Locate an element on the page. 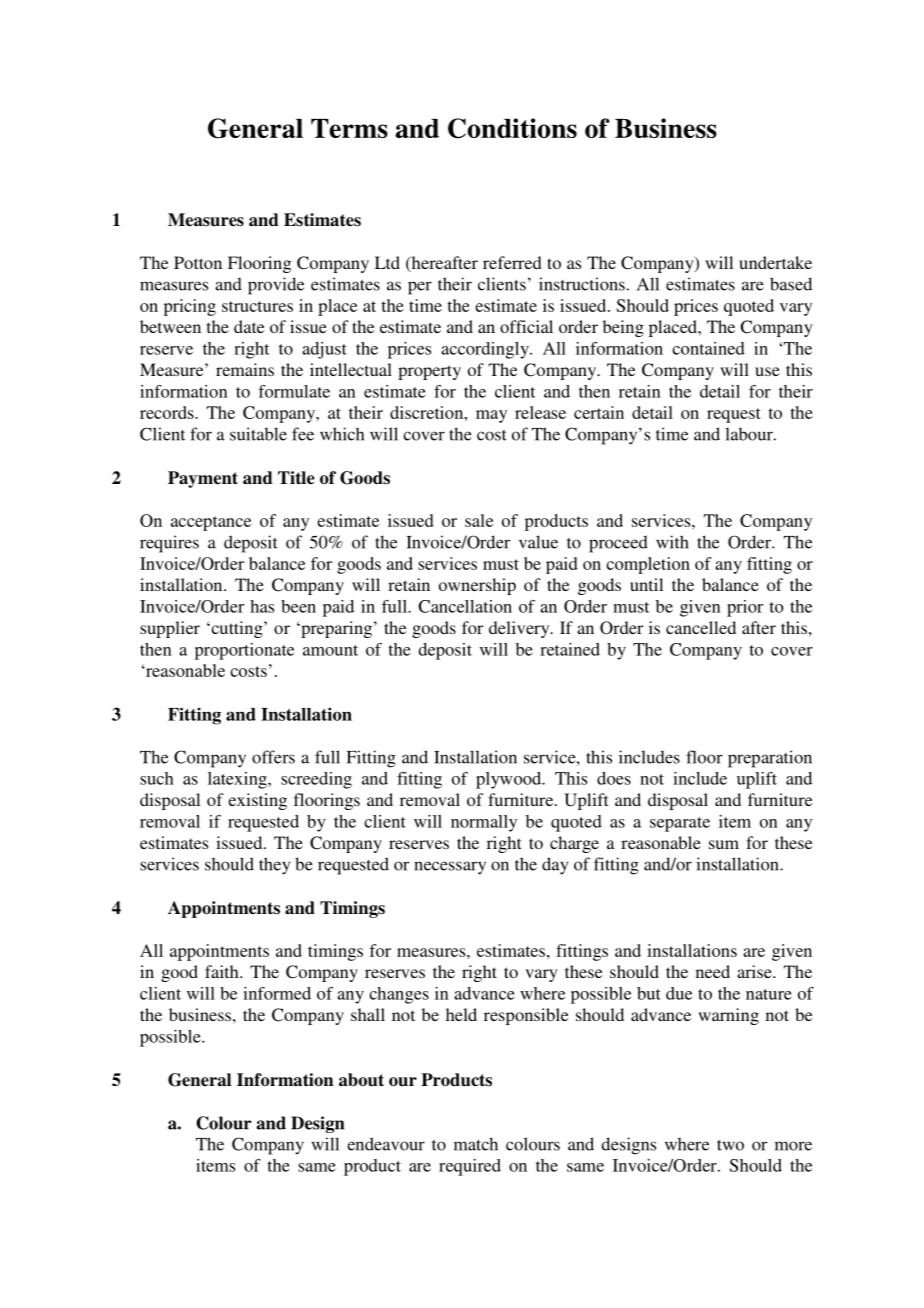  use is located at coordinates (767, 371).
